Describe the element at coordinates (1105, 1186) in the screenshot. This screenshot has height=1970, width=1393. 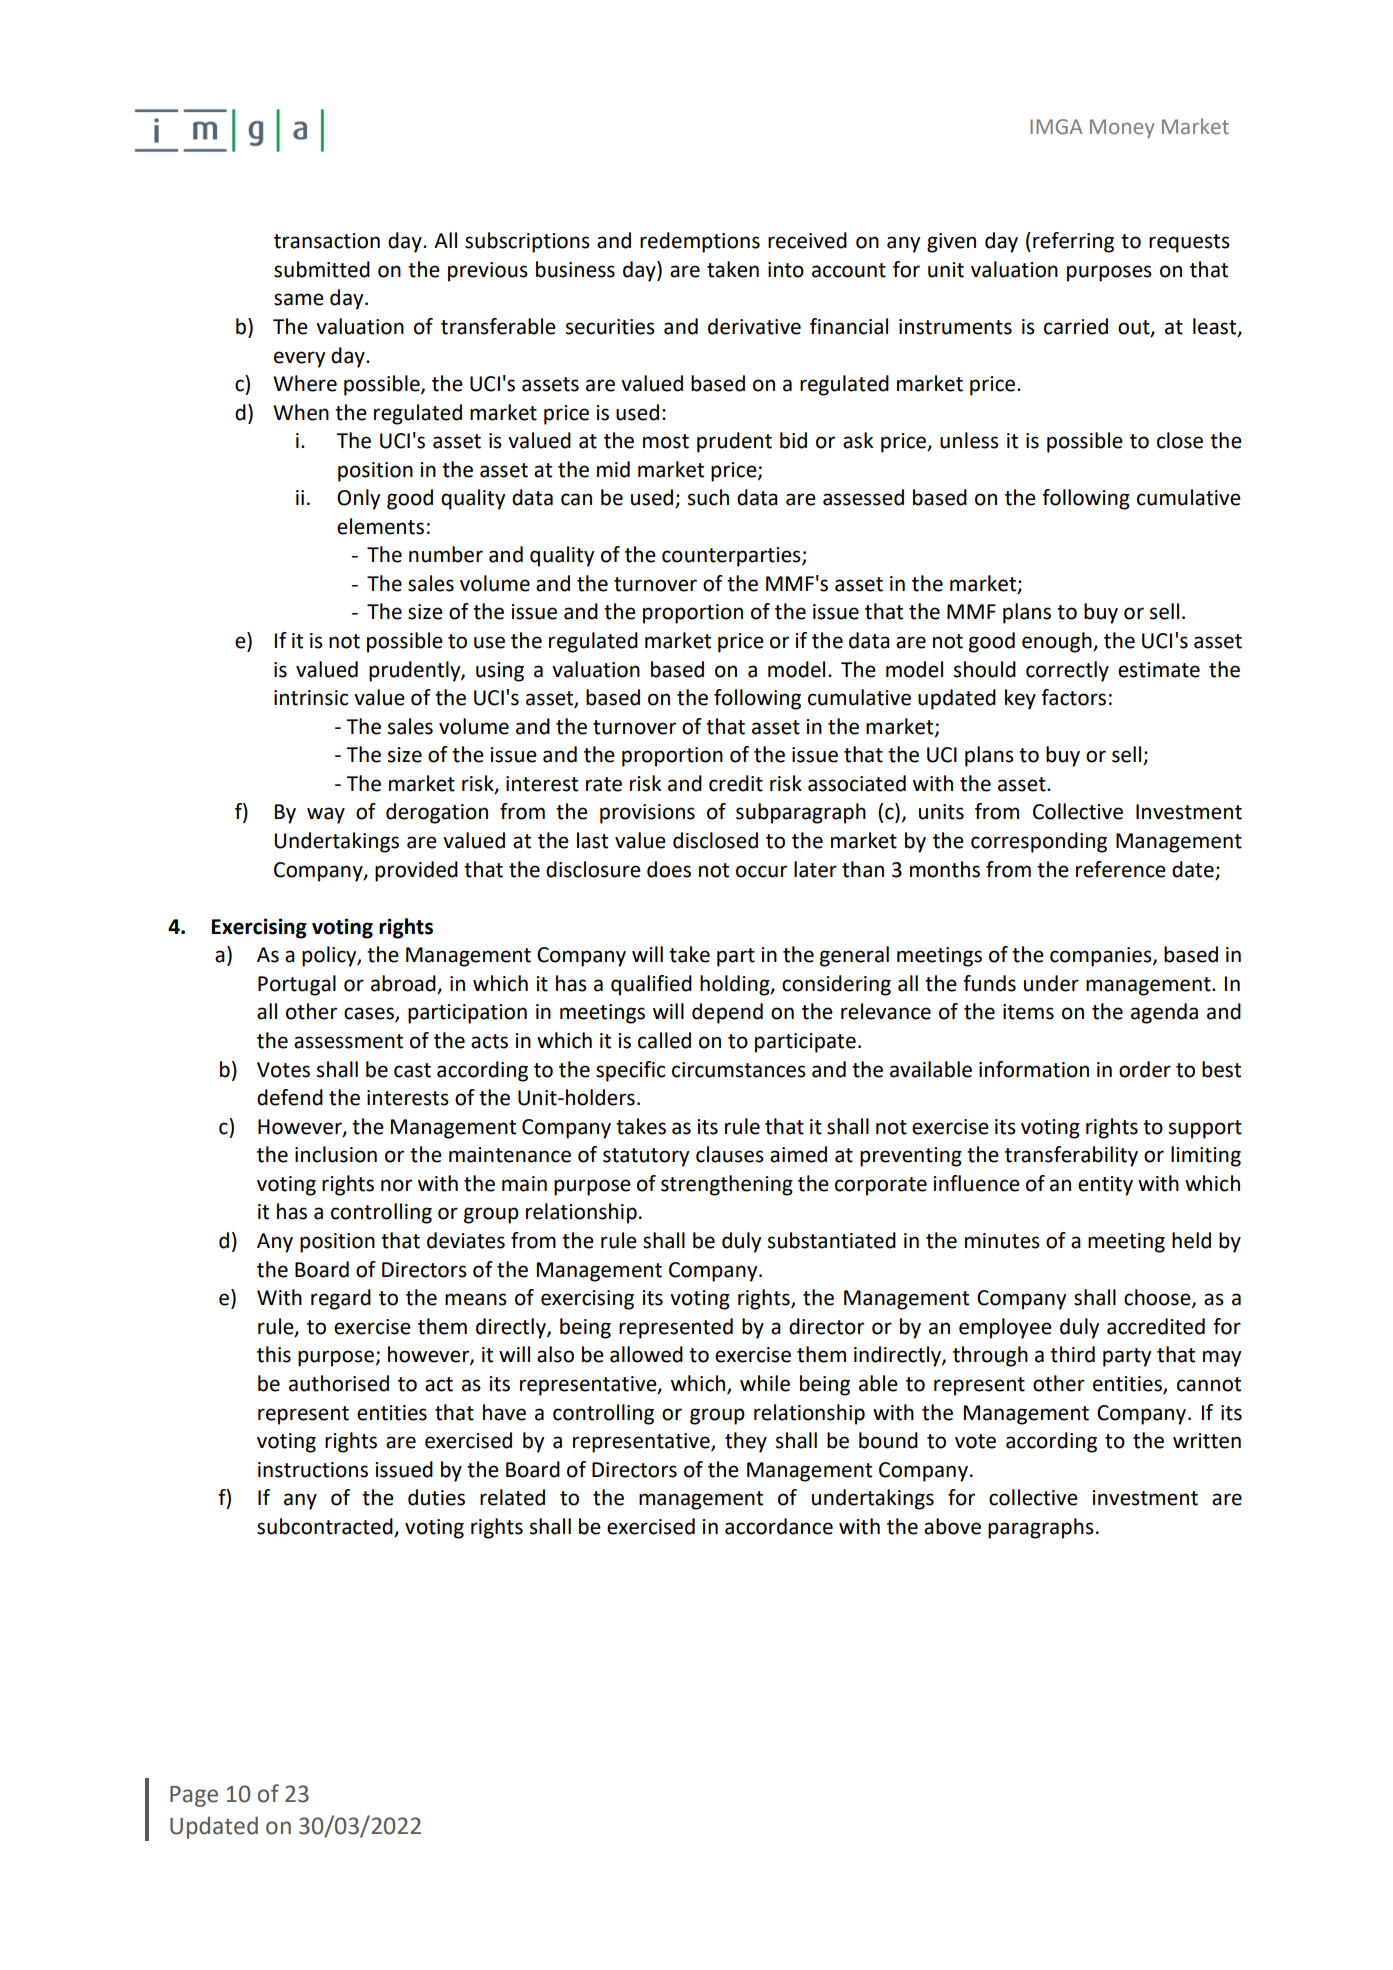
I see `entity` at that location.
